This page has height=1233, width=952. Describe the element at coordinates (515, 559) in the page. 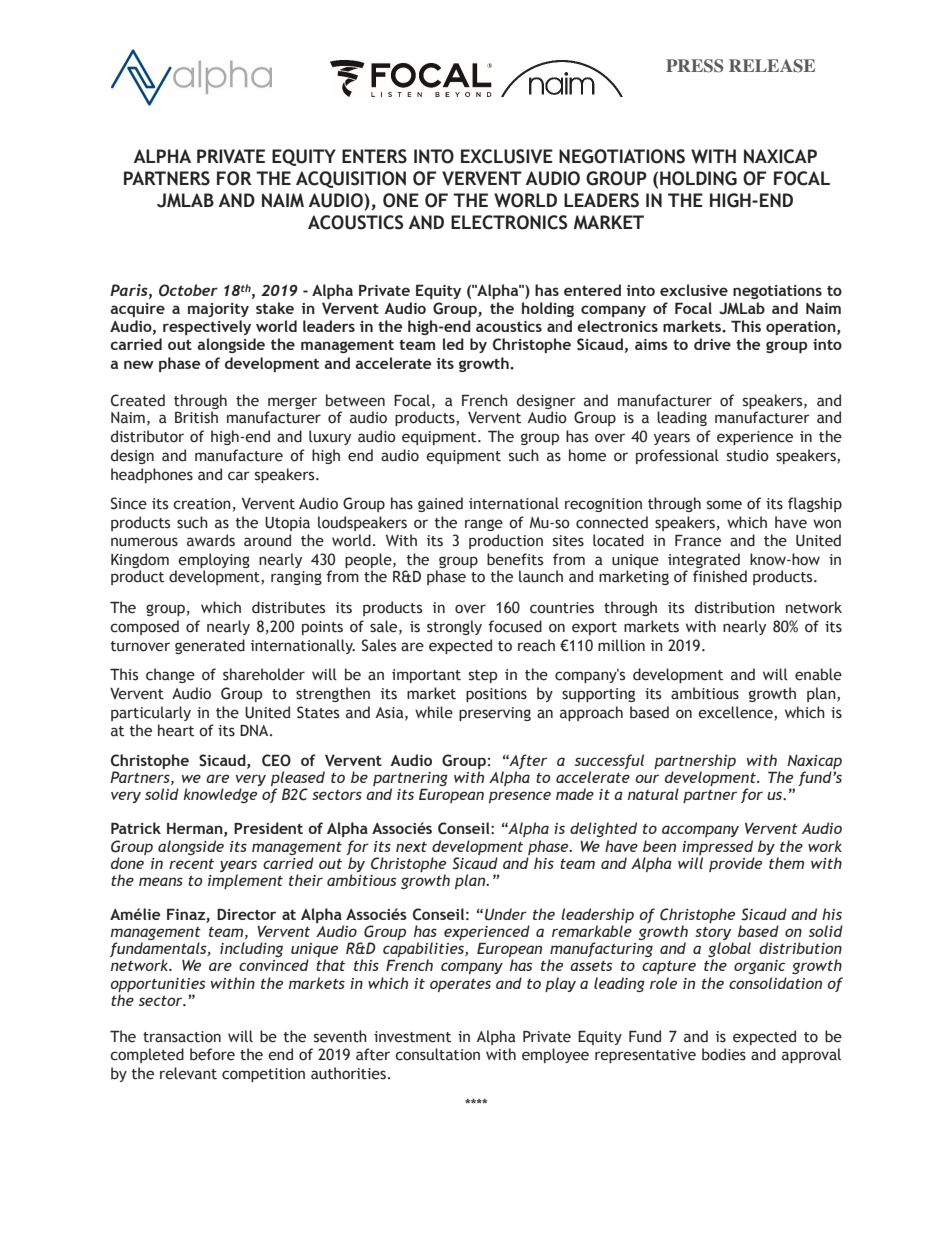

I see `benefits` at that location.
